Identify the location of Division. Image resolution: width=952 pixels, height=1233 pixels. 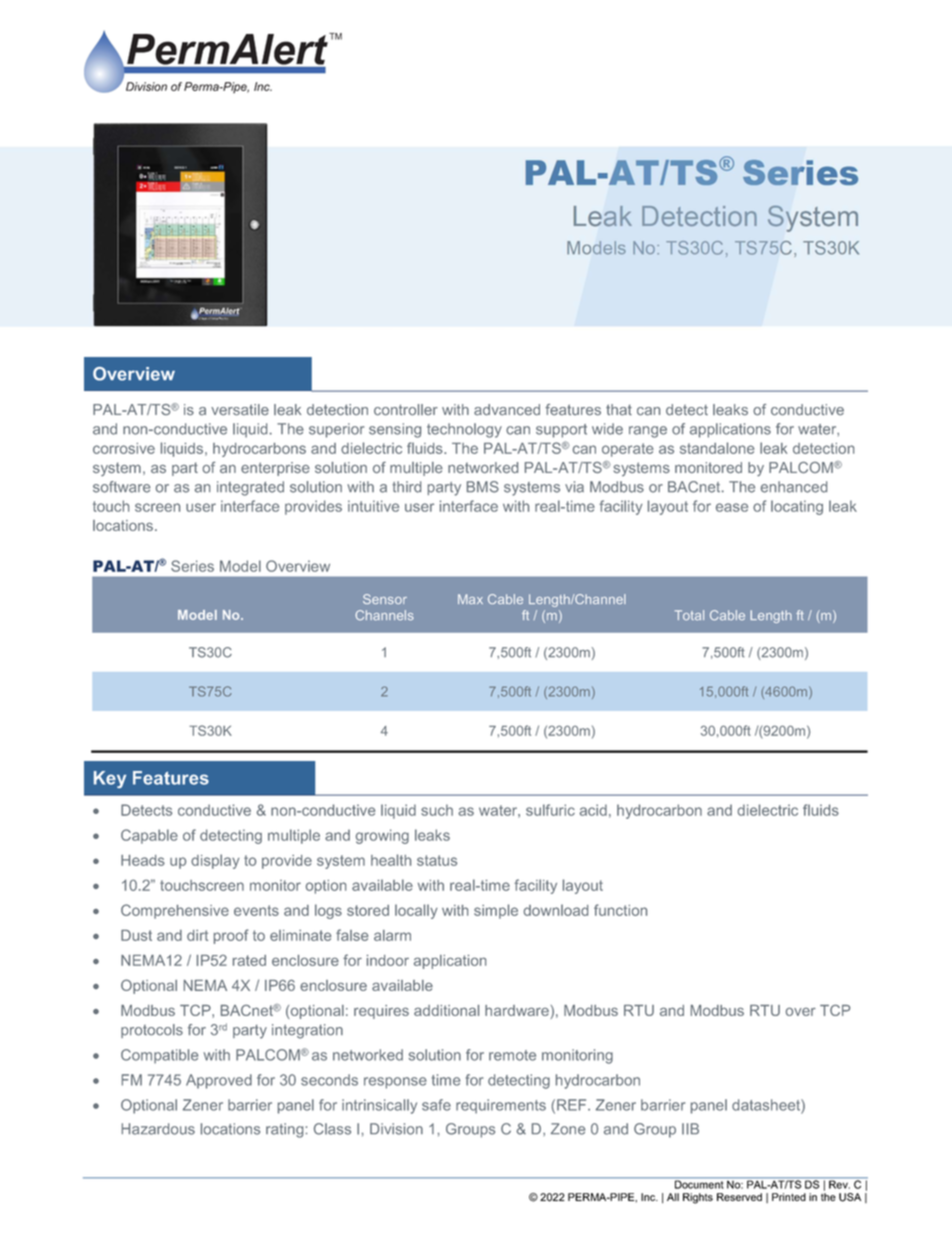
(396, 1129).
